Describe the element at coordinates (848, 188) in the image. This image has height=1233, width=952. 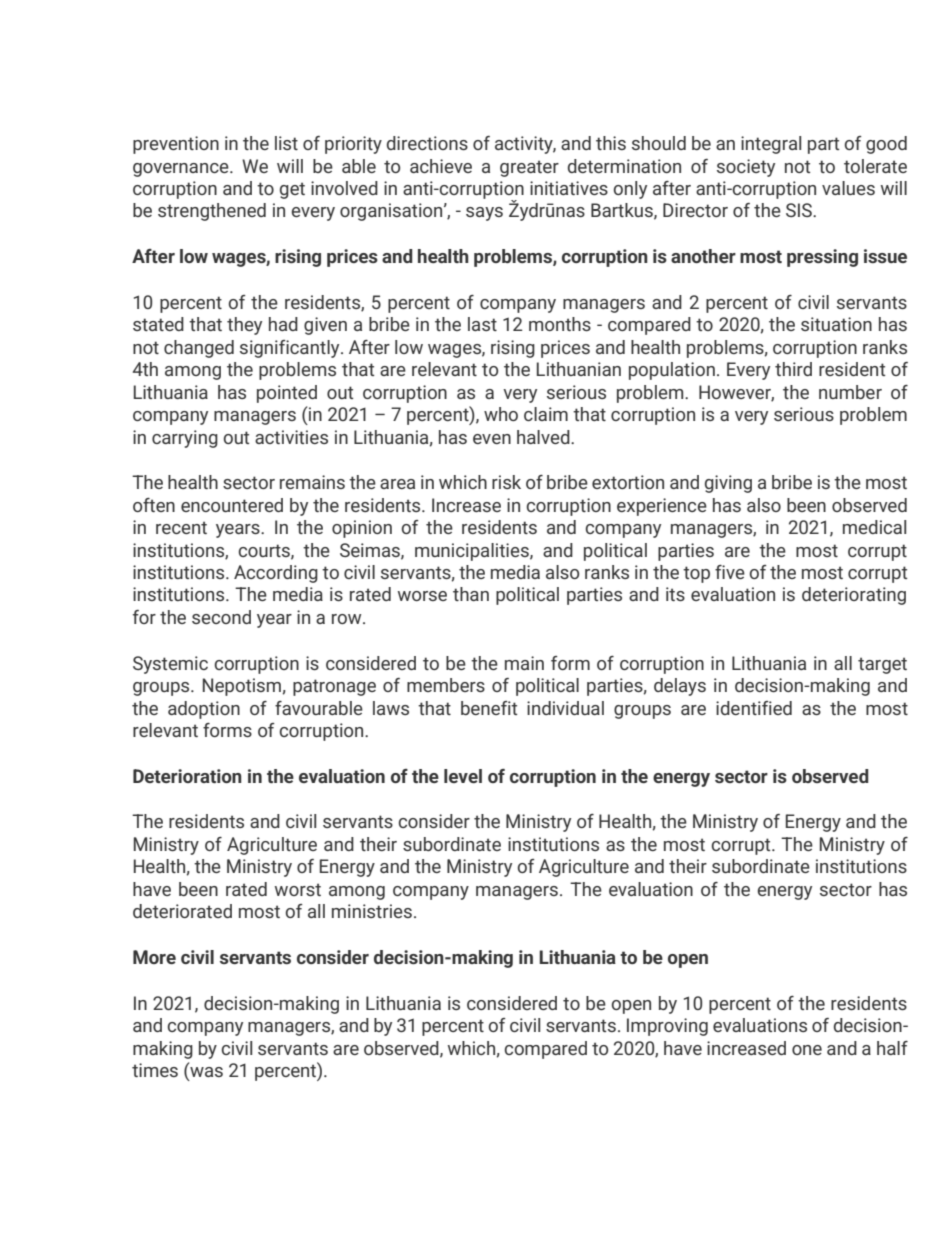
I see `values` at that location.
